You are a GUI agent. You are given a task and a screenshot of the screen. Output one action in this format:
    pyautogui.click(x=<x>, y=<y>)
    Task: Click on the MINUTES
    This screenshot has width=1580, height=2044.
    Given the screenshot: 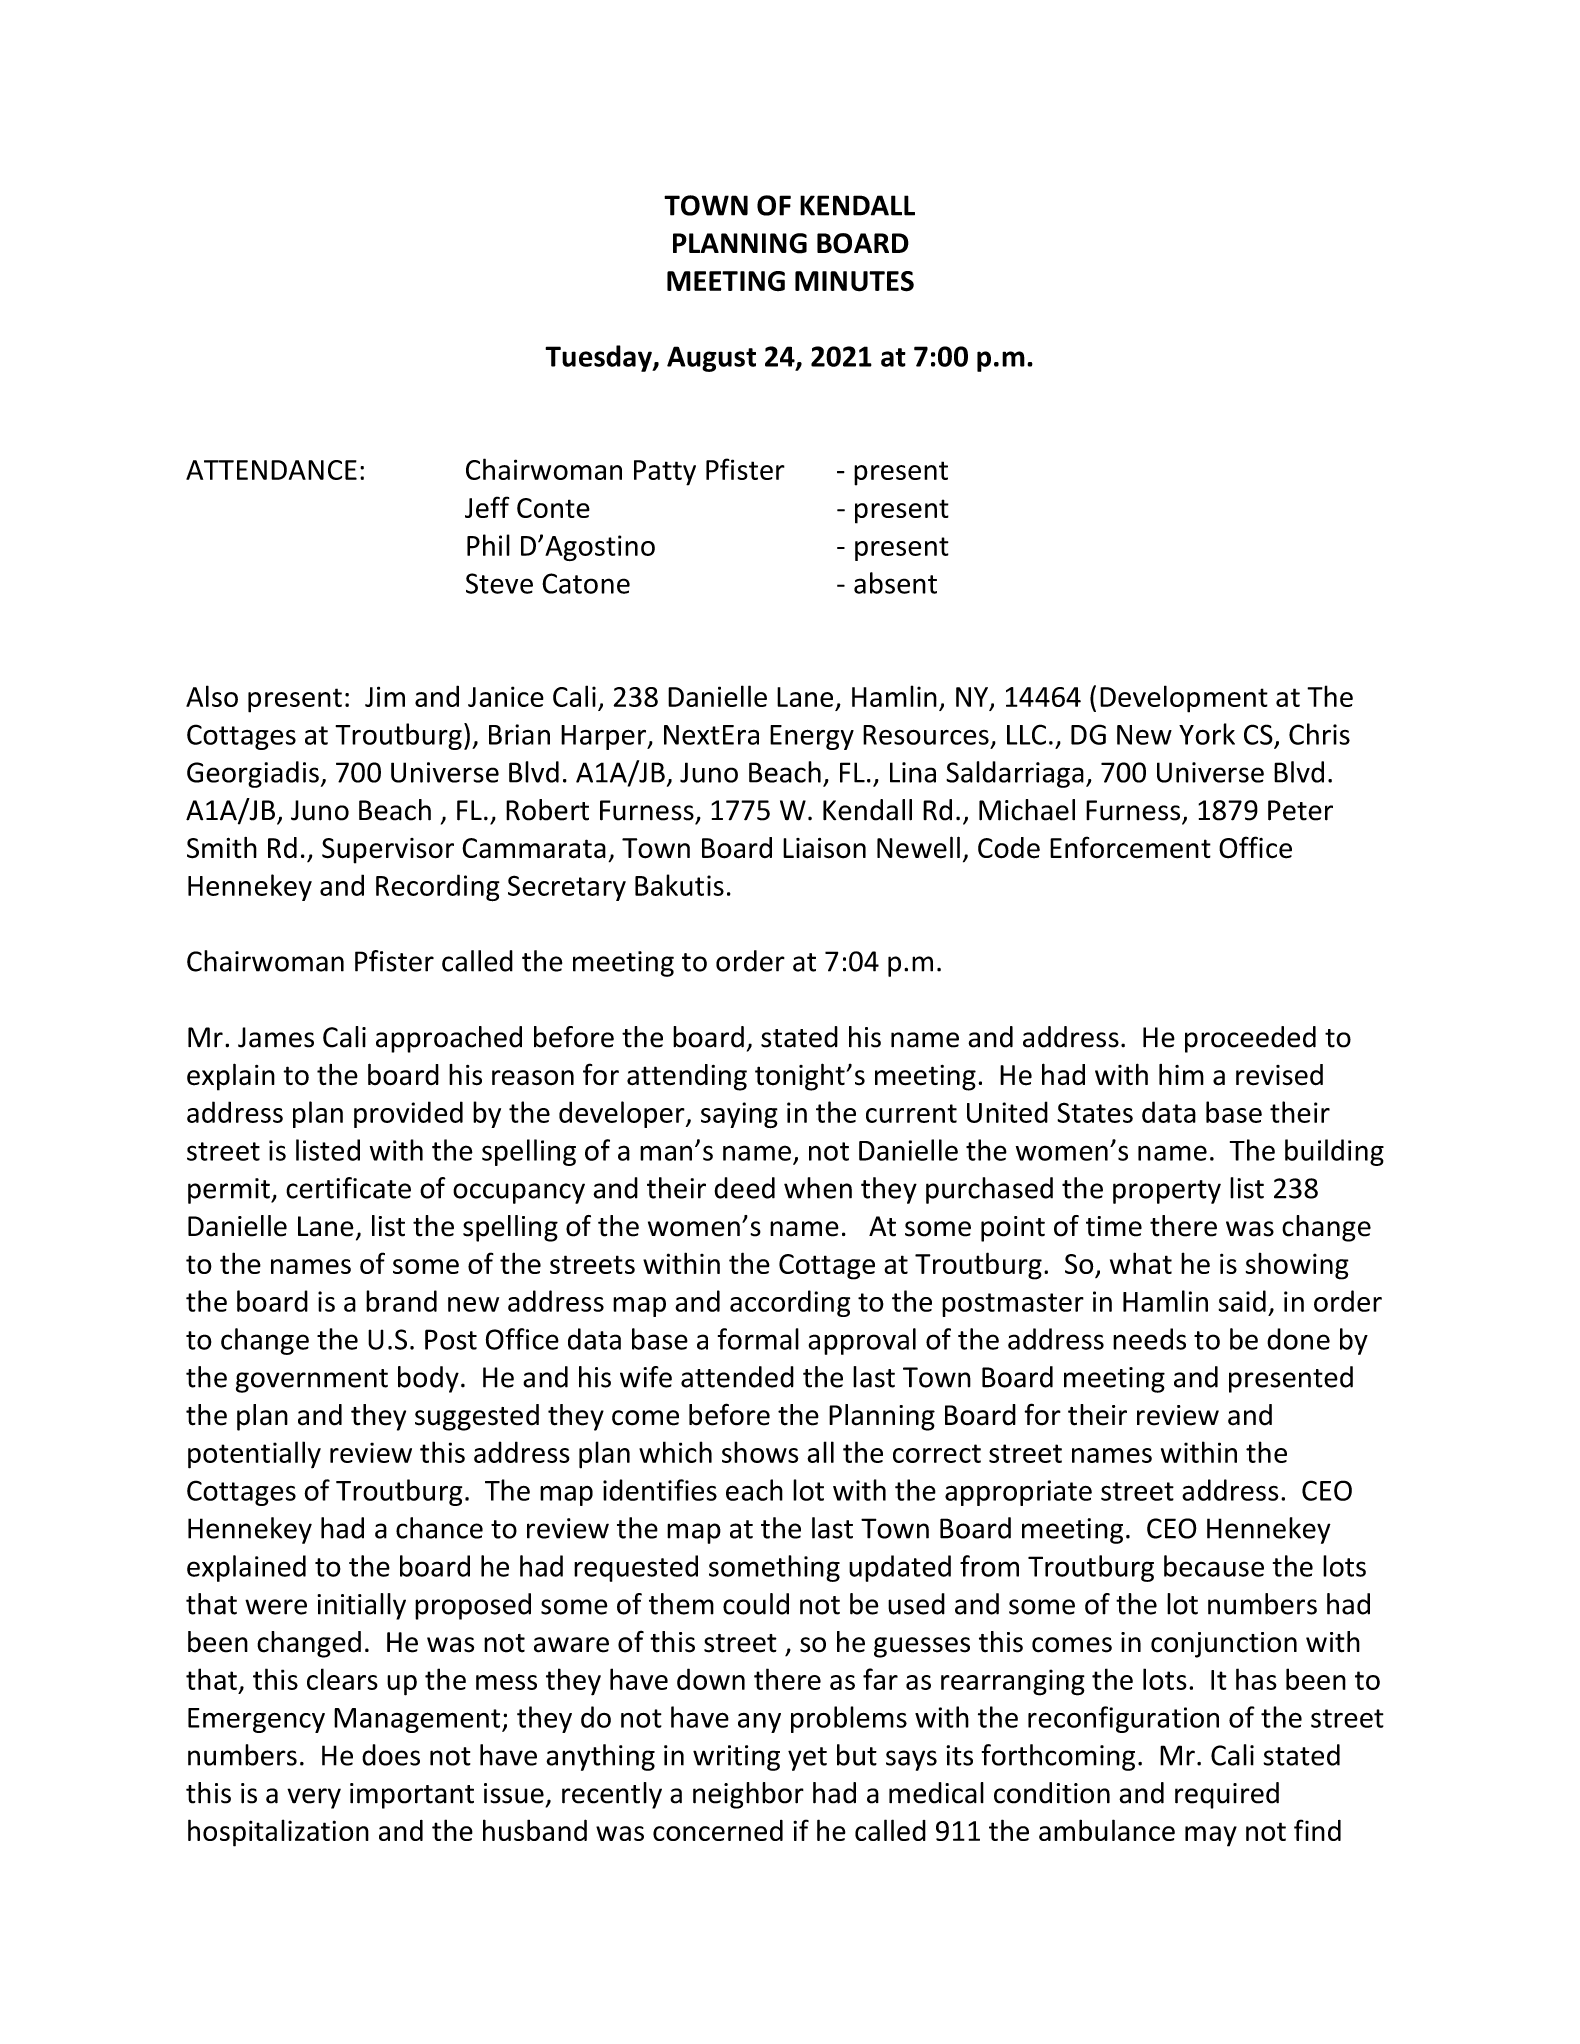 What is the action you would take?
    pyautogui.click(x=854, y=281)
